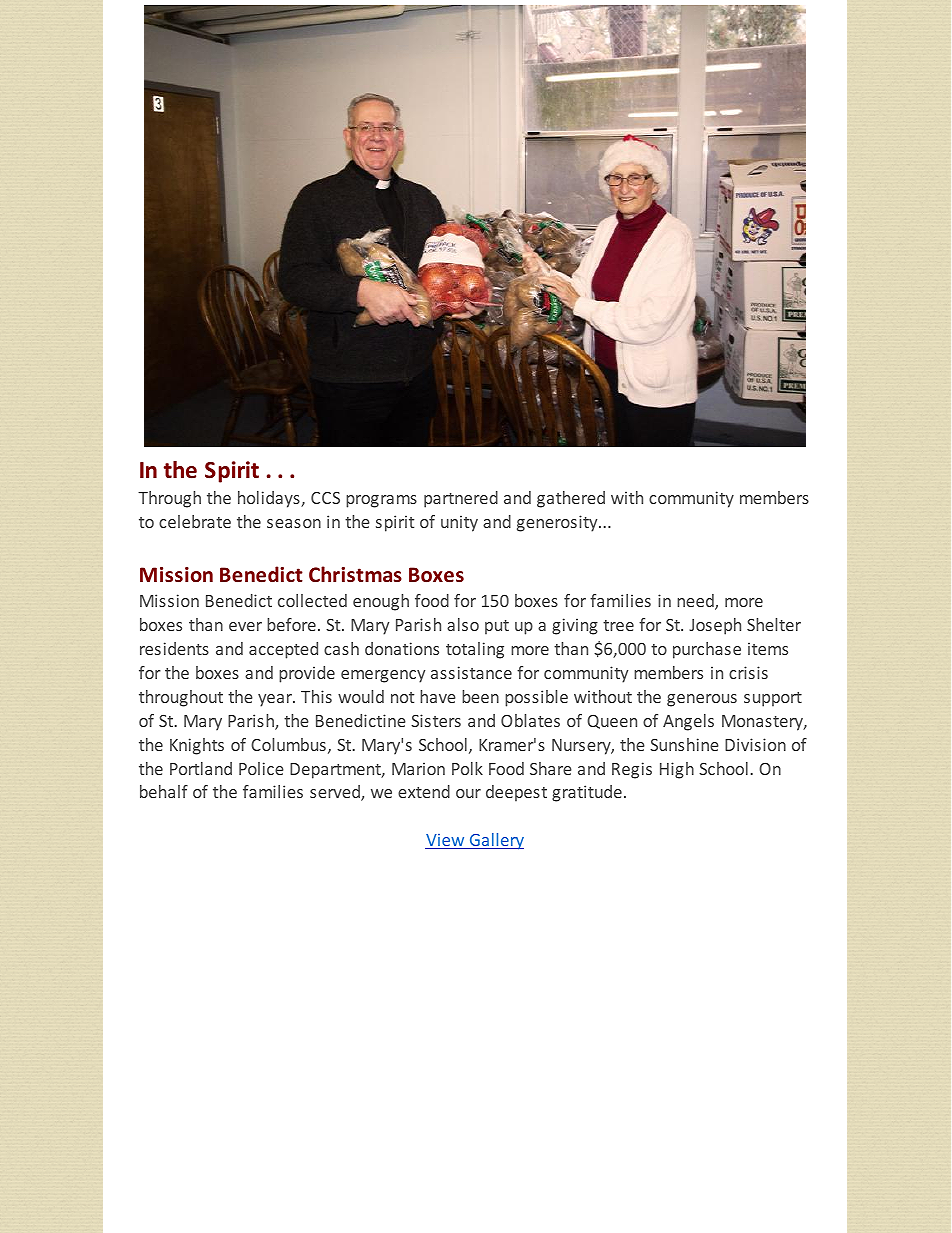  What do you see at coordinates (446, 841) in the document?
I see `View` at bounding box center [446, 841].
